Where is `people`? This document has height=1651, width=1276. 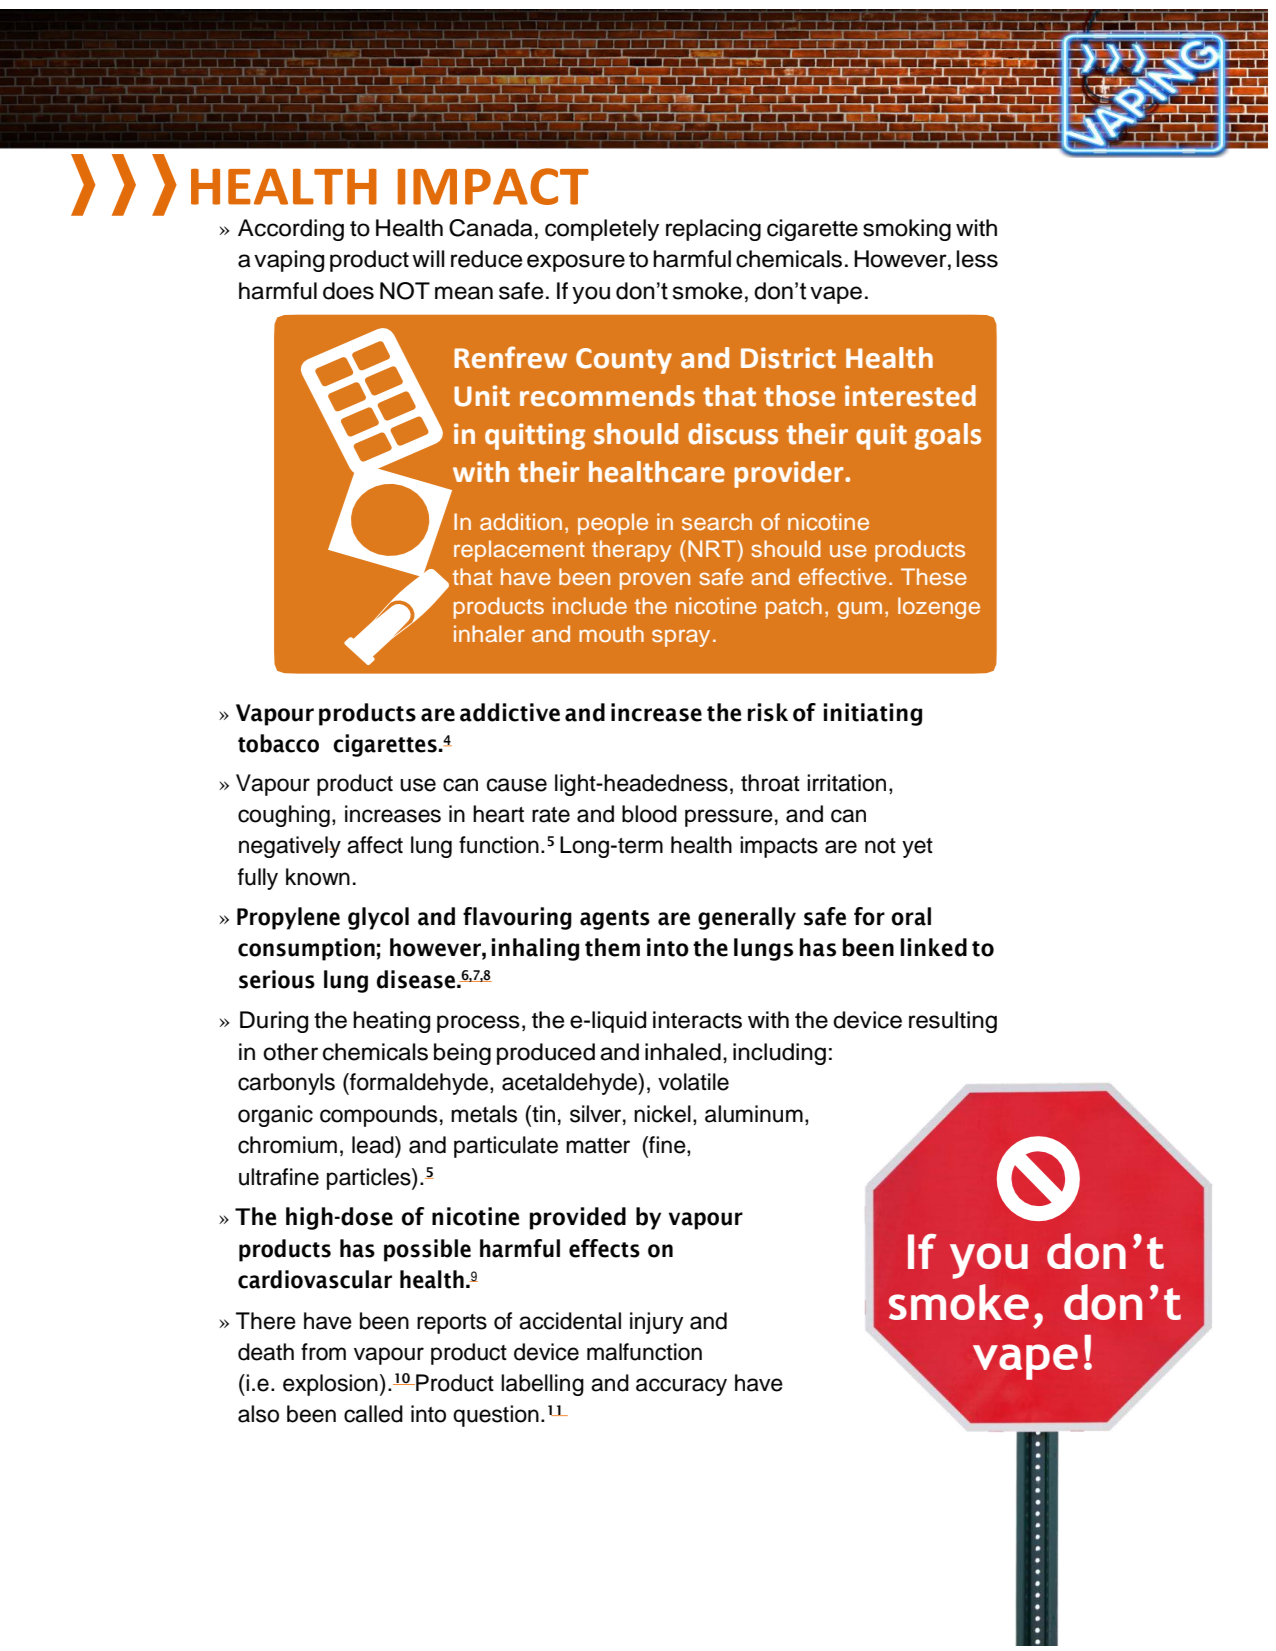 people is located at coordinates (613, 524).
